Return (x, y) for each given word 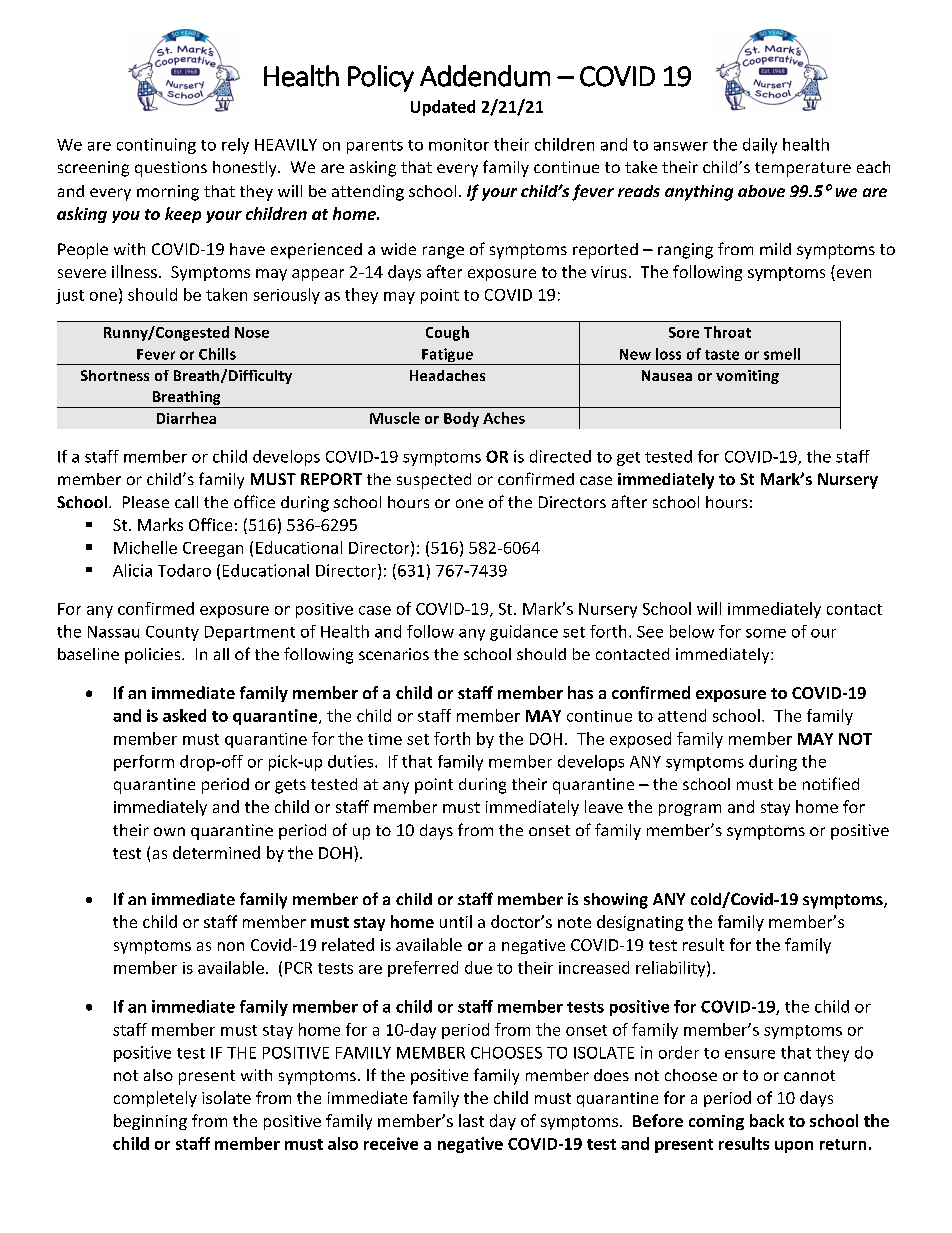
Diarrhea (186, 418)
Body (461, 419)
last (471, 1120)
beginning (150, 1122)
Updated (443, 108)
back (767, 1120)
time (385, 739)
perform (144, 763)
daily (760, 146)
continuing (156, 146)
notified (831, 783)
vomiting (747, 377)
